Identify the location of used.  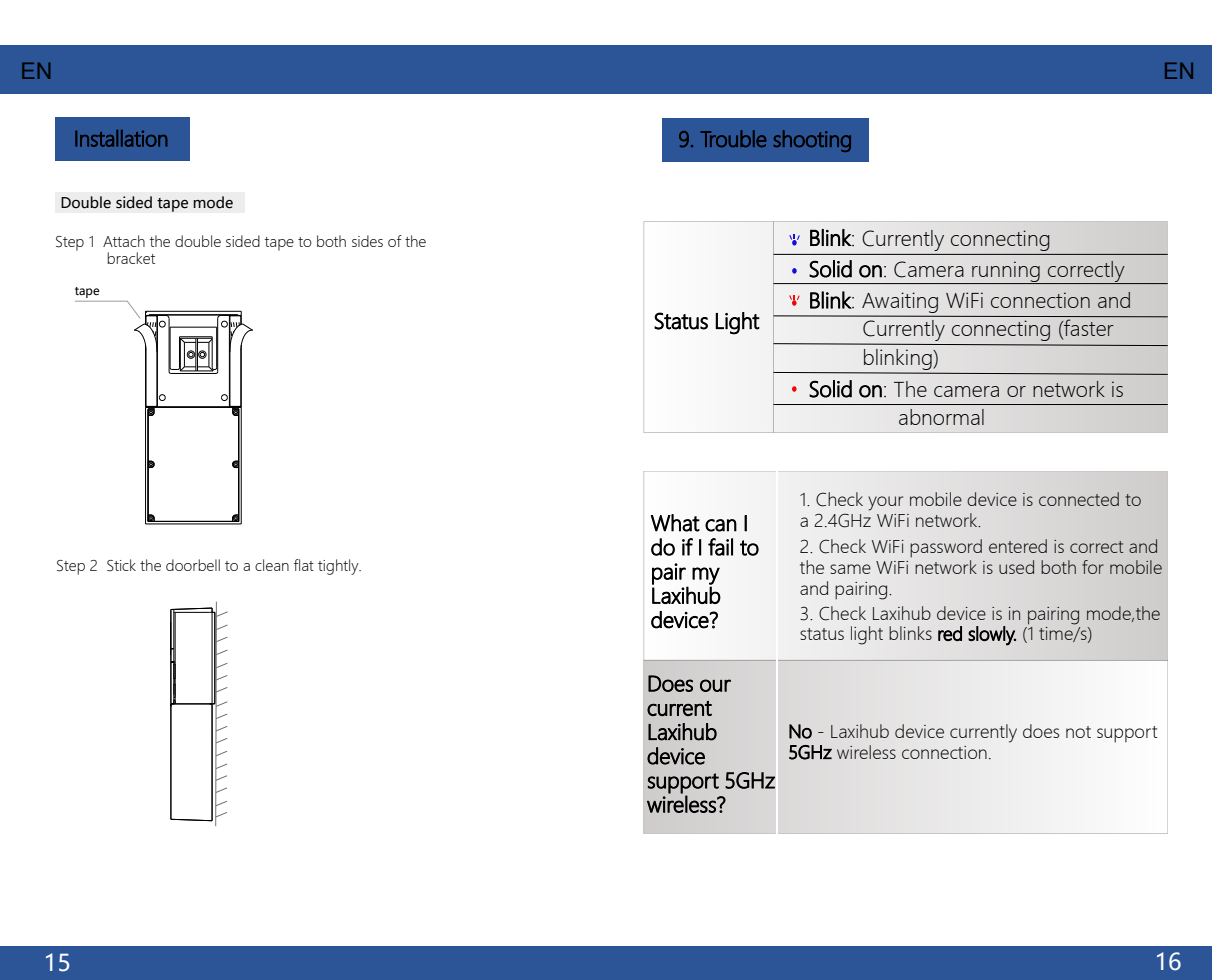
(1016, 567).
